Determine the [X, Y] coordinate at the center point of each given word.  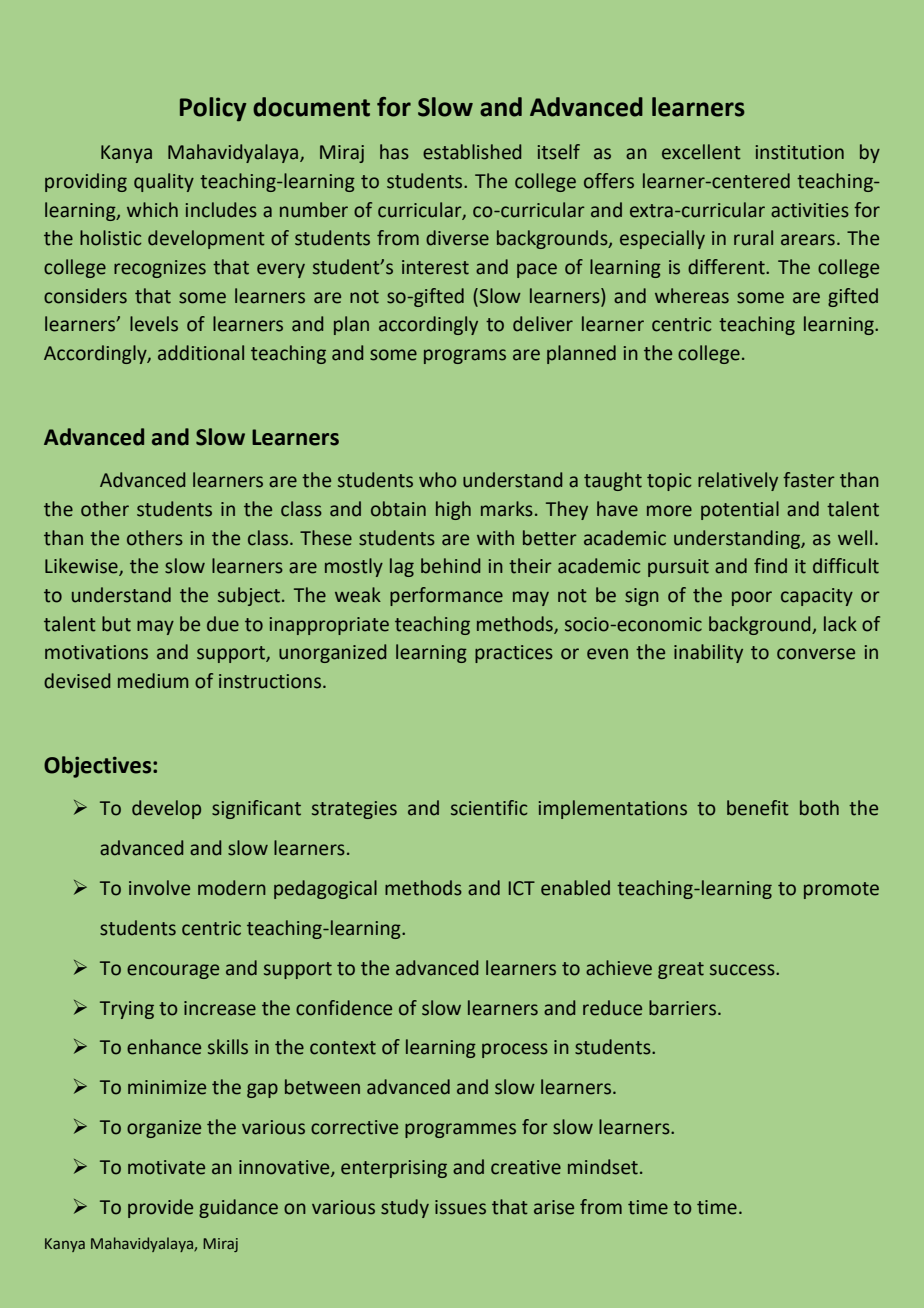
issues [460, 1207]
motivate [166, 1167]
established [472, 152]
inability [708, 653]
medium [153, 681]
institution [800, 152]
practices [514, 654]
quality [164, 182]
